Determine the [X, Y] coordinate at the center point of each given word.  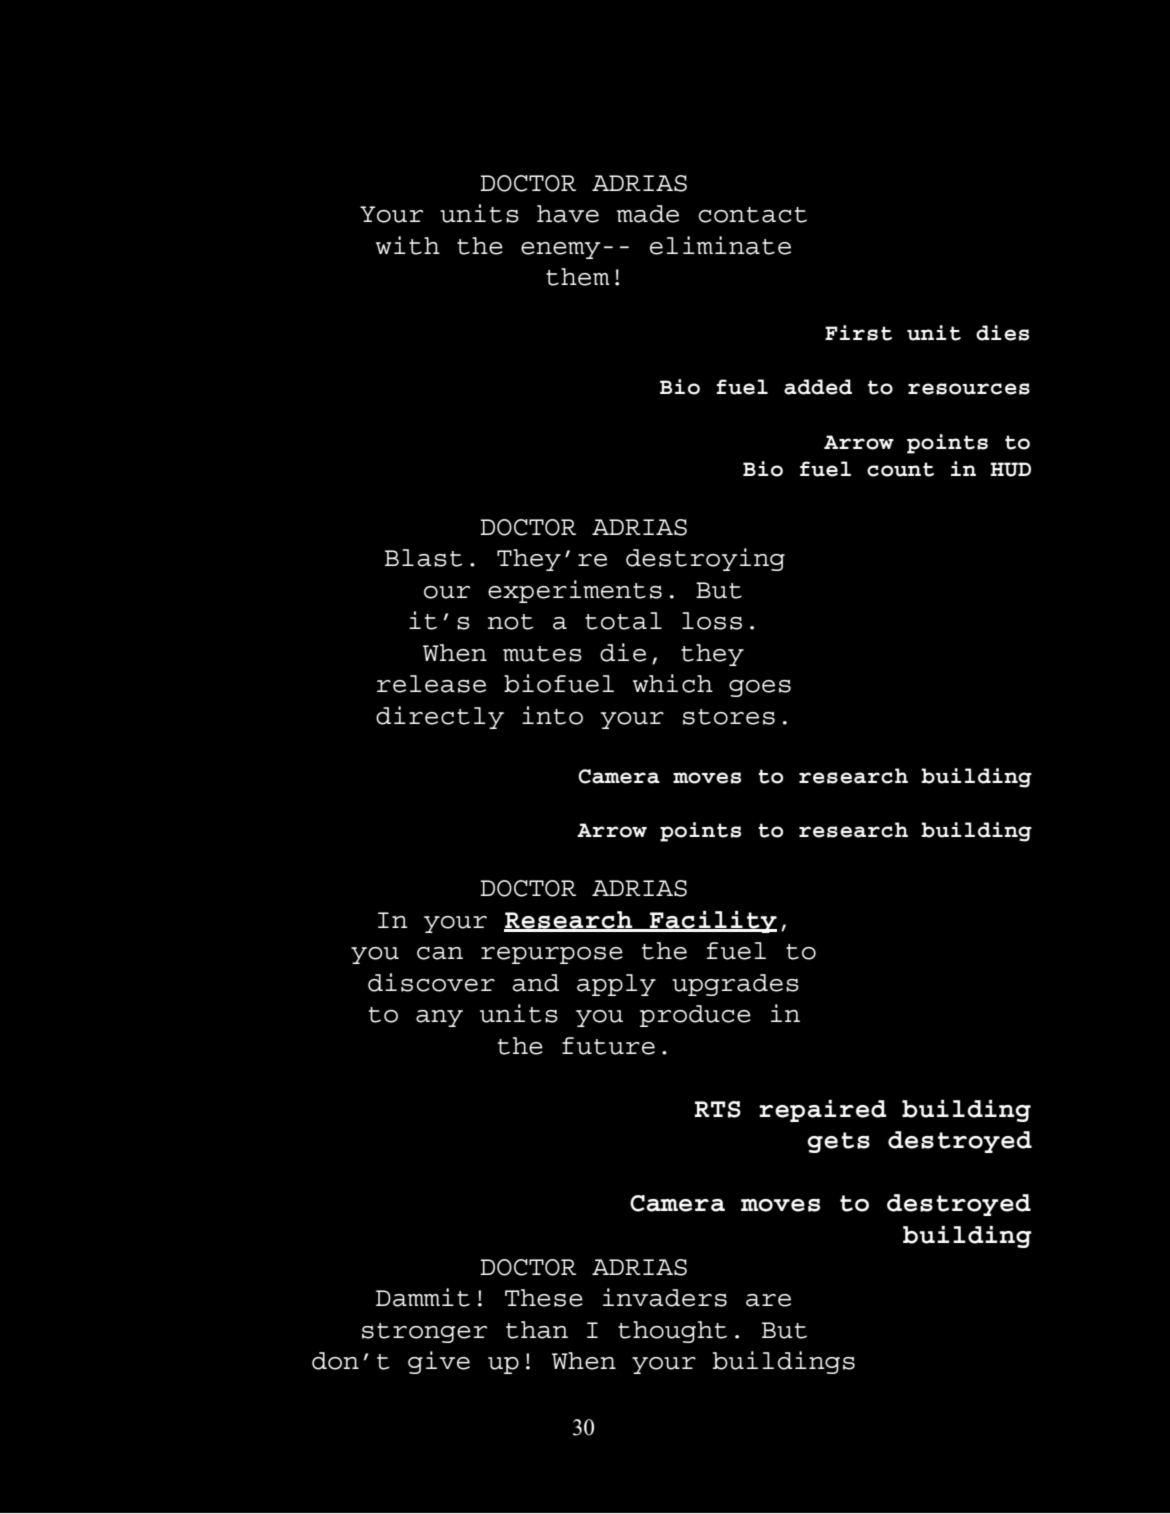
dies [1002, 333]
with [408, 245]
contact [753, 215]
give [439, 1362]
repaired [823, 1111]
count [900, 469]
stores [729, 717]
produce [695, 1016]
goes [760, 688]
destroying [705, 559]
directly [440, 717]
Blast [423, 558]
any [439, 1018]
